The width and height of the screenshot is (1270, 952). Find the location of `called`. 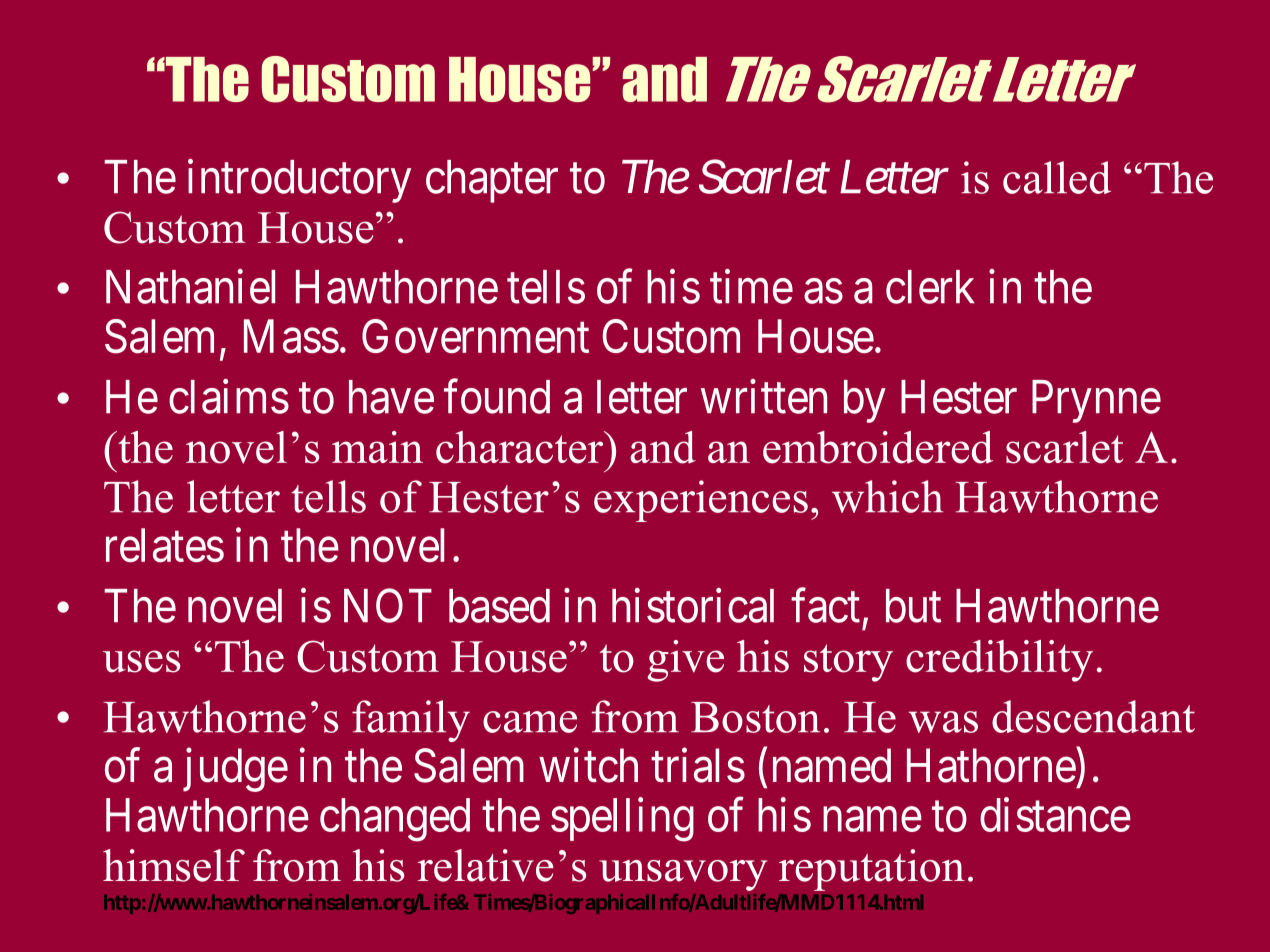

called is located at coordinates (1057, 177).
